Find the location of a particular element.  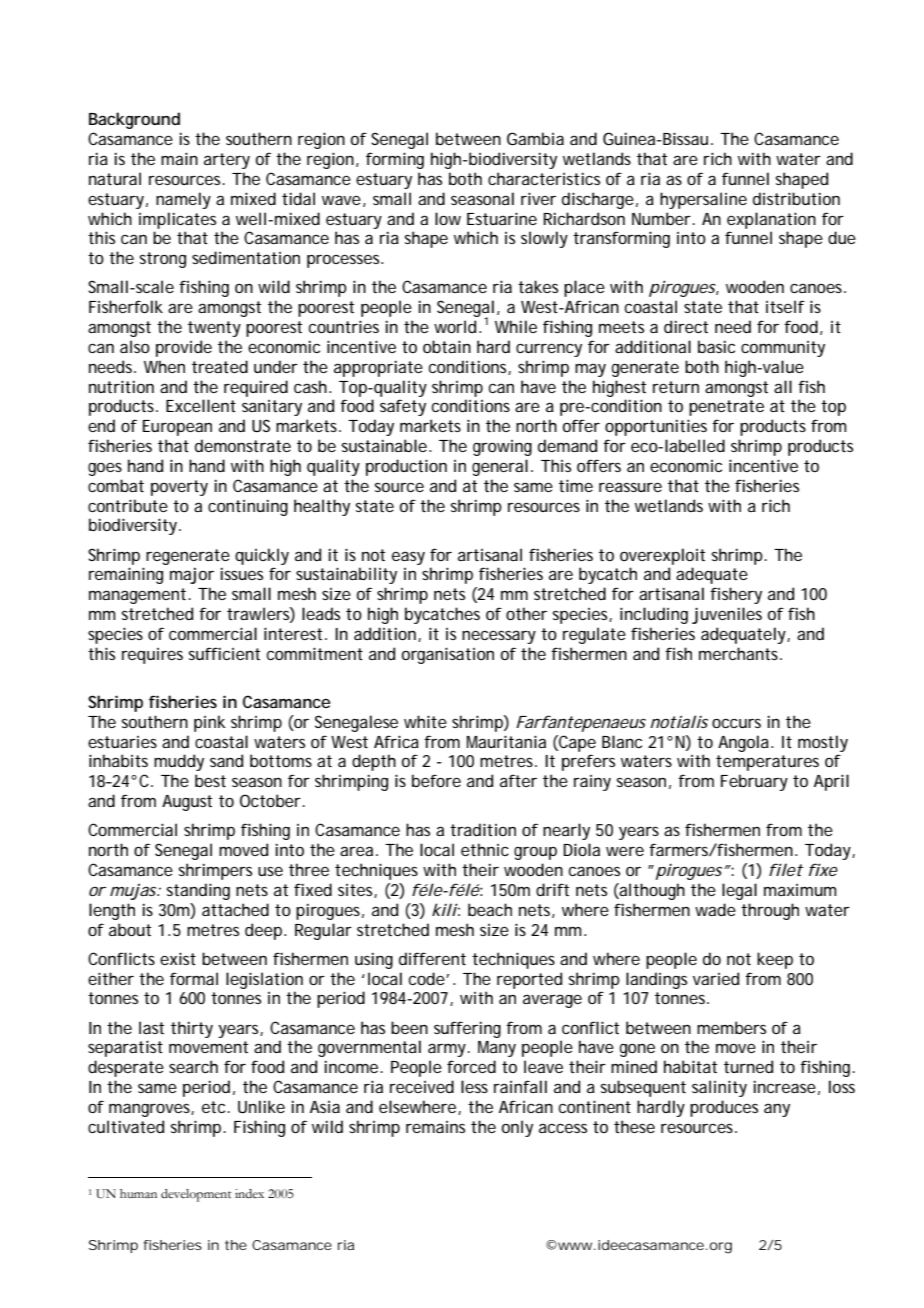

sufficient is located at coordinates (224, 653).
